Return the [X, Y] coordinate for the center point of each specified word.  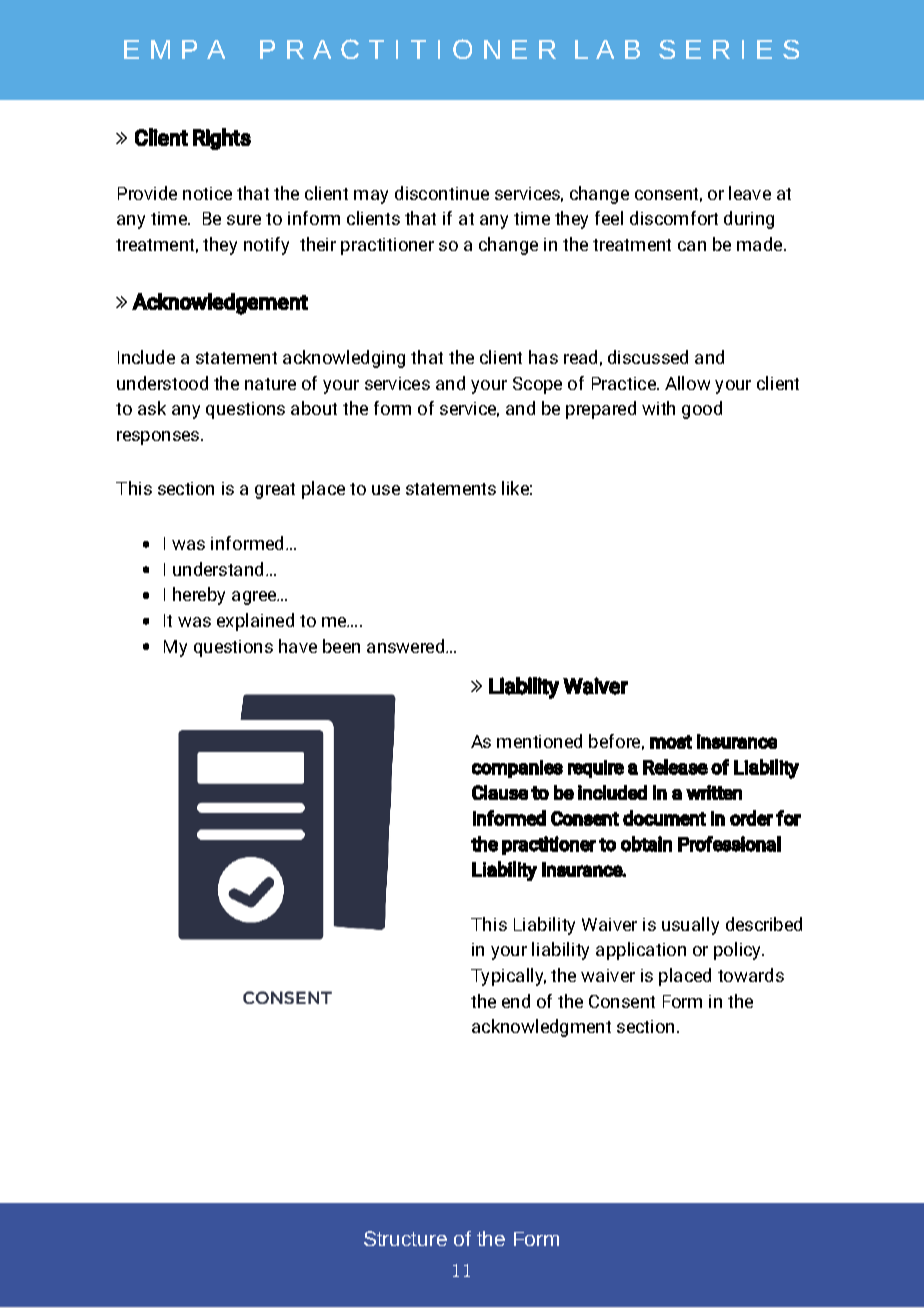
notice [207, 193]
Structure [405, 1238]
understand [220, 569]
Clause [500, 792]
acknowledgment [541, 1028]
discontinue [442, 193]
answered [407, 646]
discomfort [674, 218]
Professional [729, 844]
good [702, 410]
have [298, 646]
